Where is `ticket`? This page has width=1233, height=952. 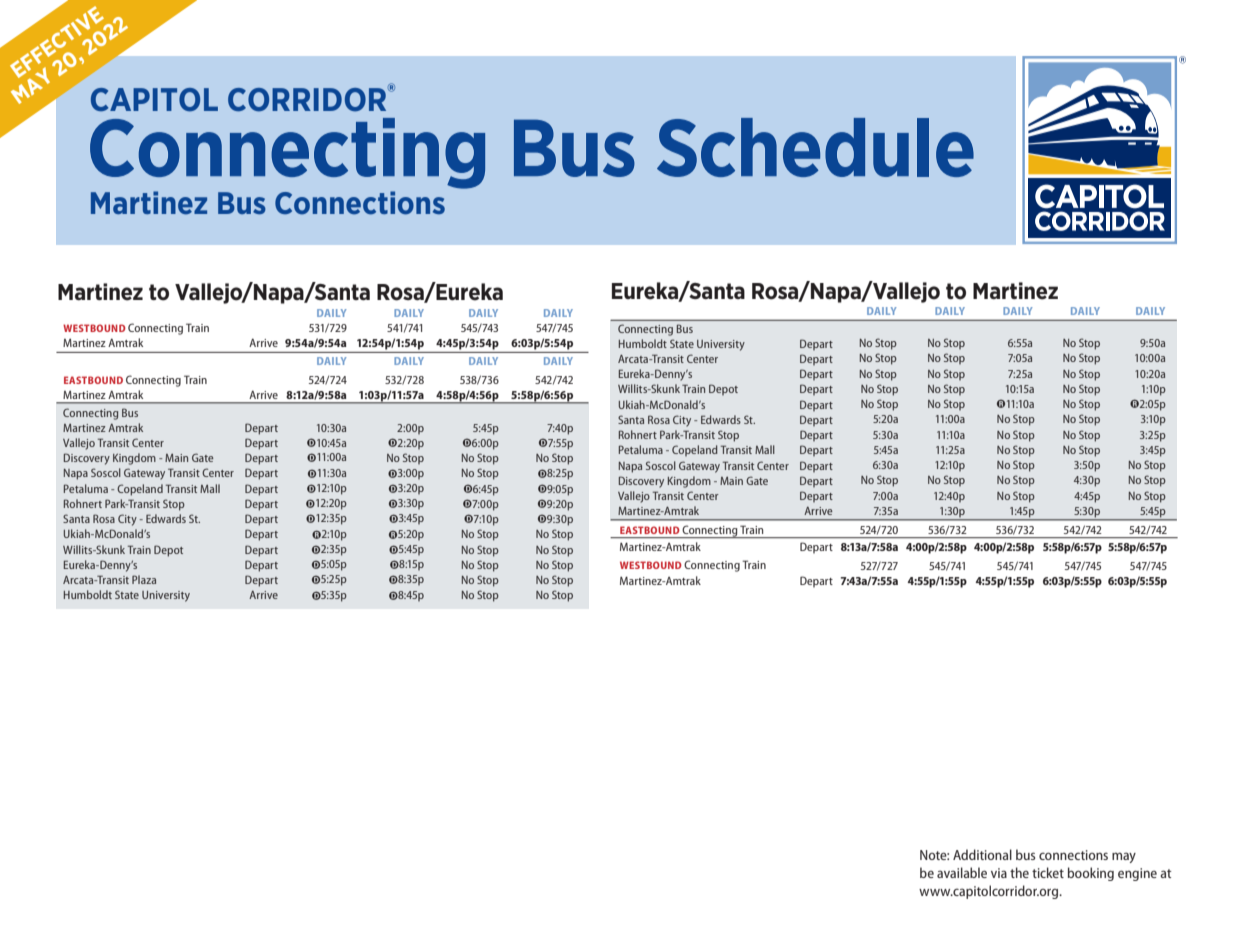
ticket is located at coordinates (1048, 872).
